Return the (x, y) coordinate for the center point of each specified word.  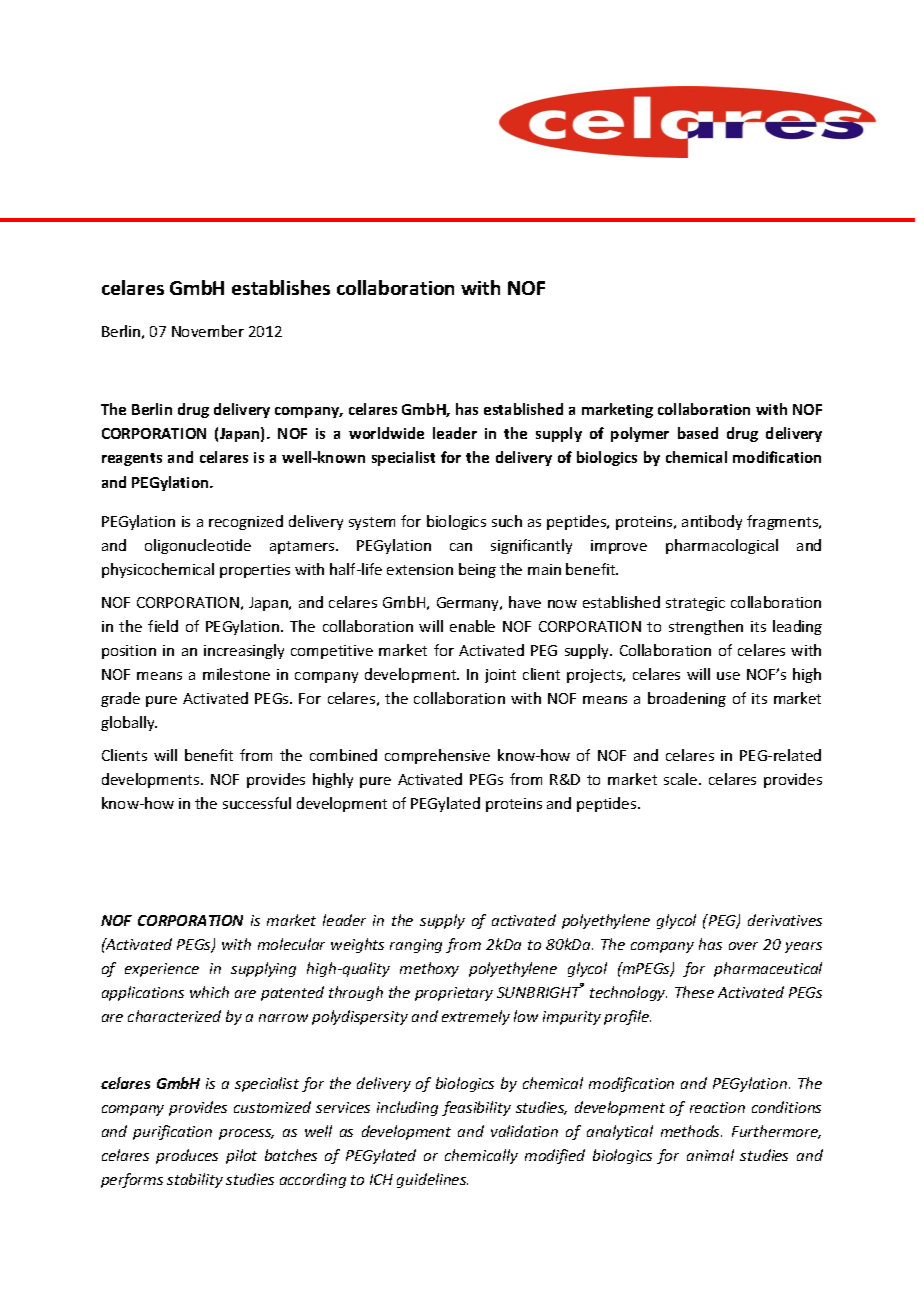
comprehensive (437, 756)
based (698, 433)
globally (129, 723)
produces (187, 1156)
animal (710, 1155)
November (208, 331)
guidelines (432, 1180)
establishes (281, 287)
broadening (687, 699)
